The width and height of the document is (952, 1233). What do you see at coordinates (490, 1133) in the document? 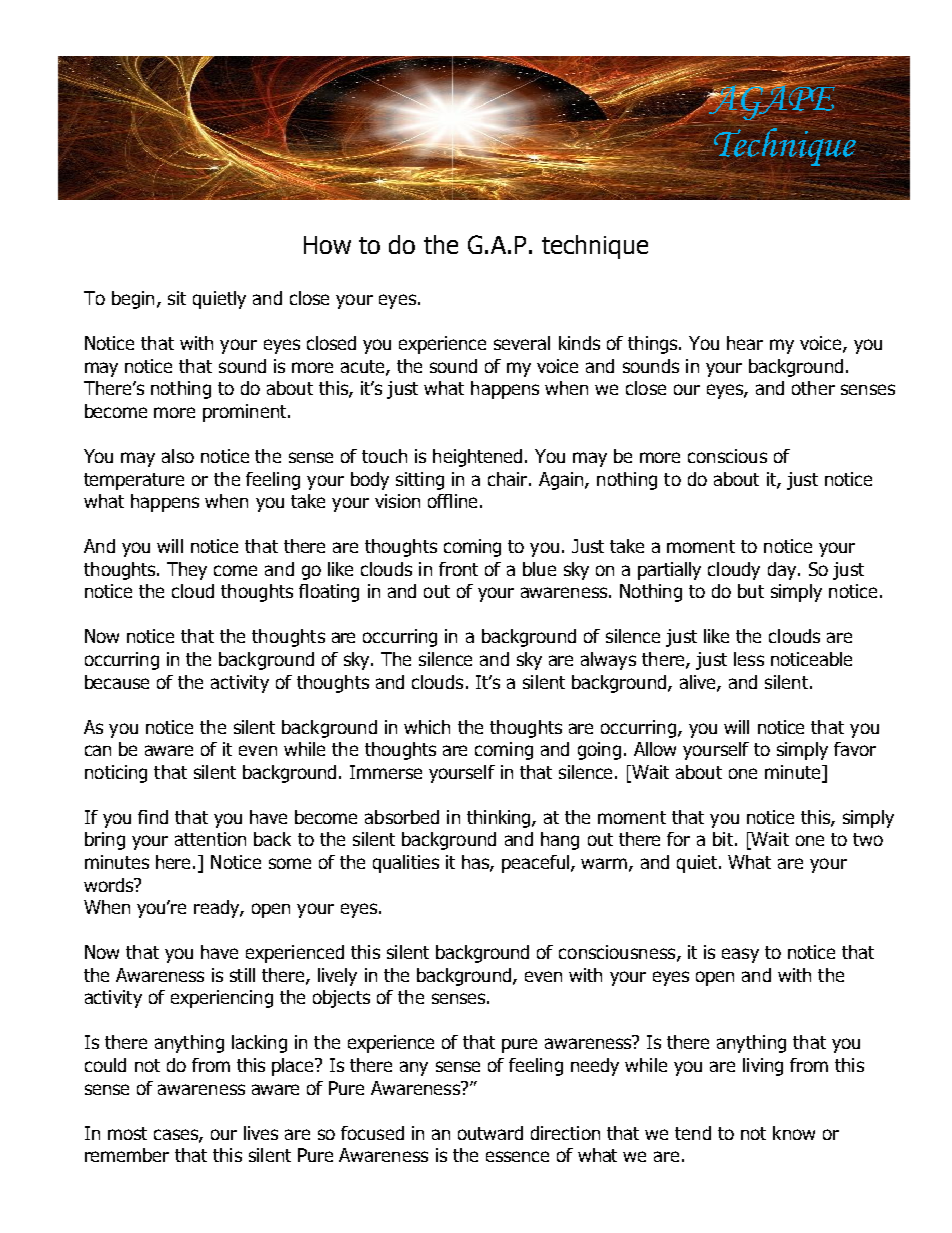
I see `outward` at bounding box center [490, 1133].
